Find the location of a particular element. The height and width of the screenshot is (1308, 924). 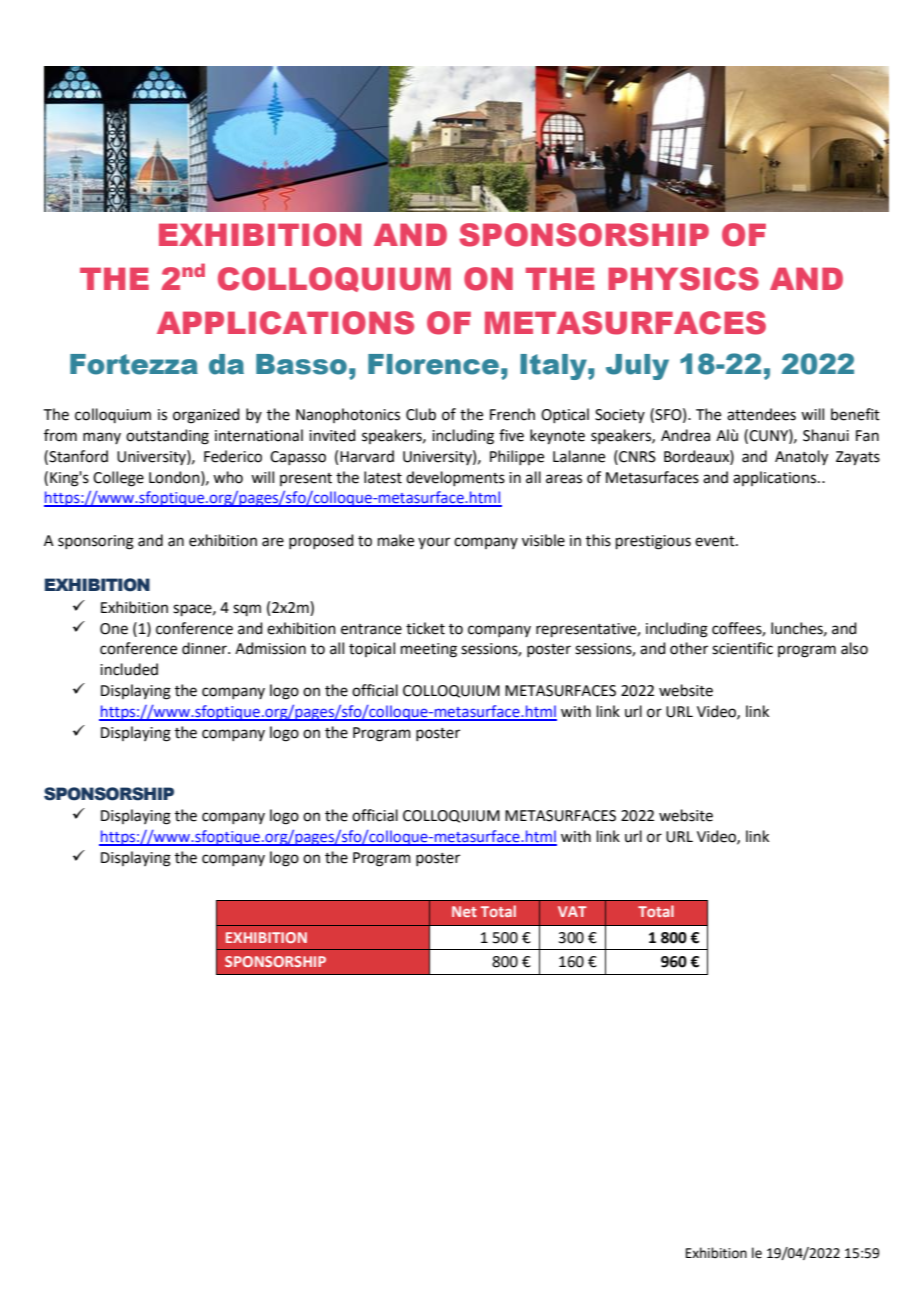

included is located at coordinates (129, 669).
